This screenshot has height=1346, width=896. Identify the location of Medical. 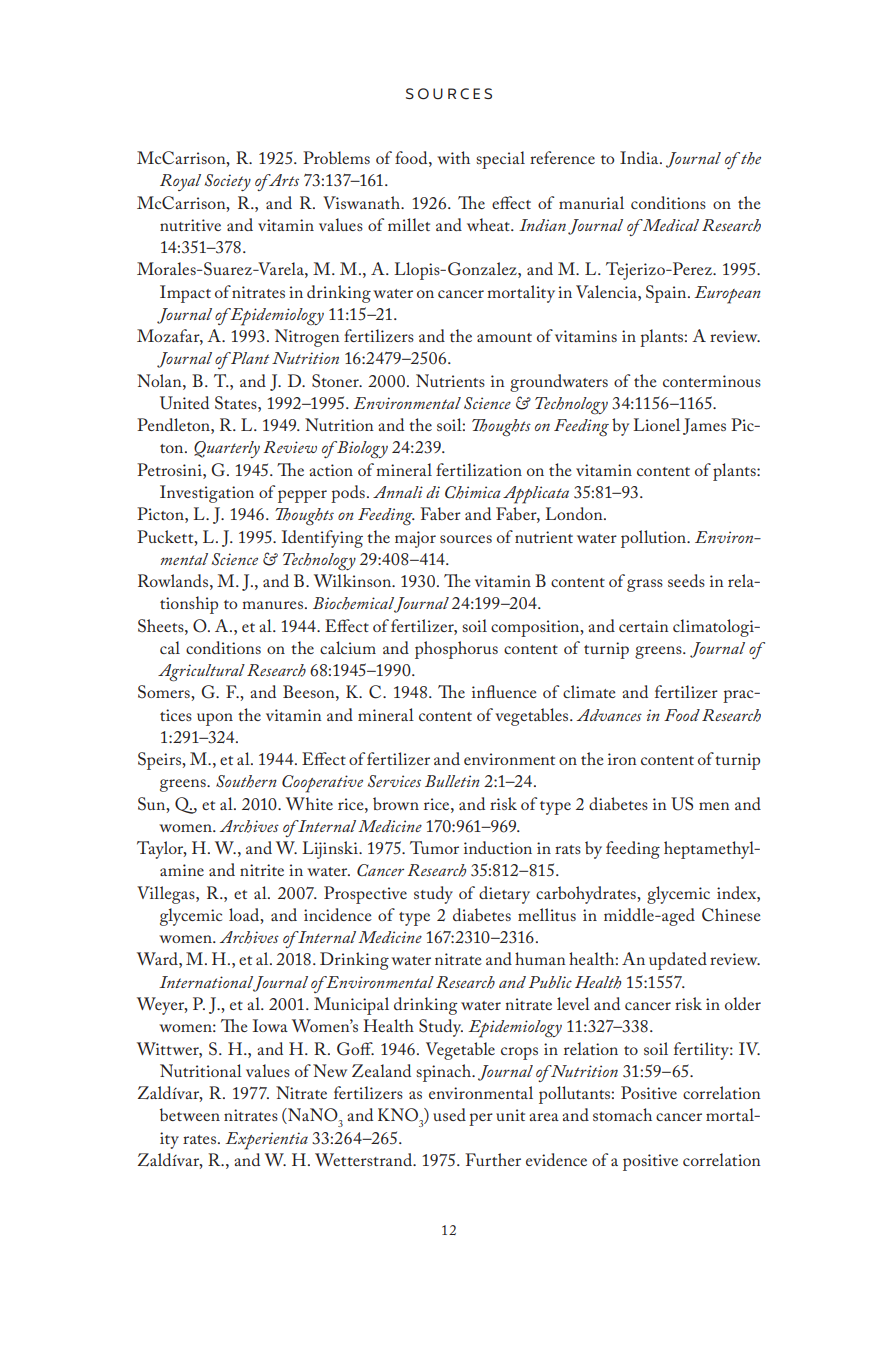
(670, 225).
